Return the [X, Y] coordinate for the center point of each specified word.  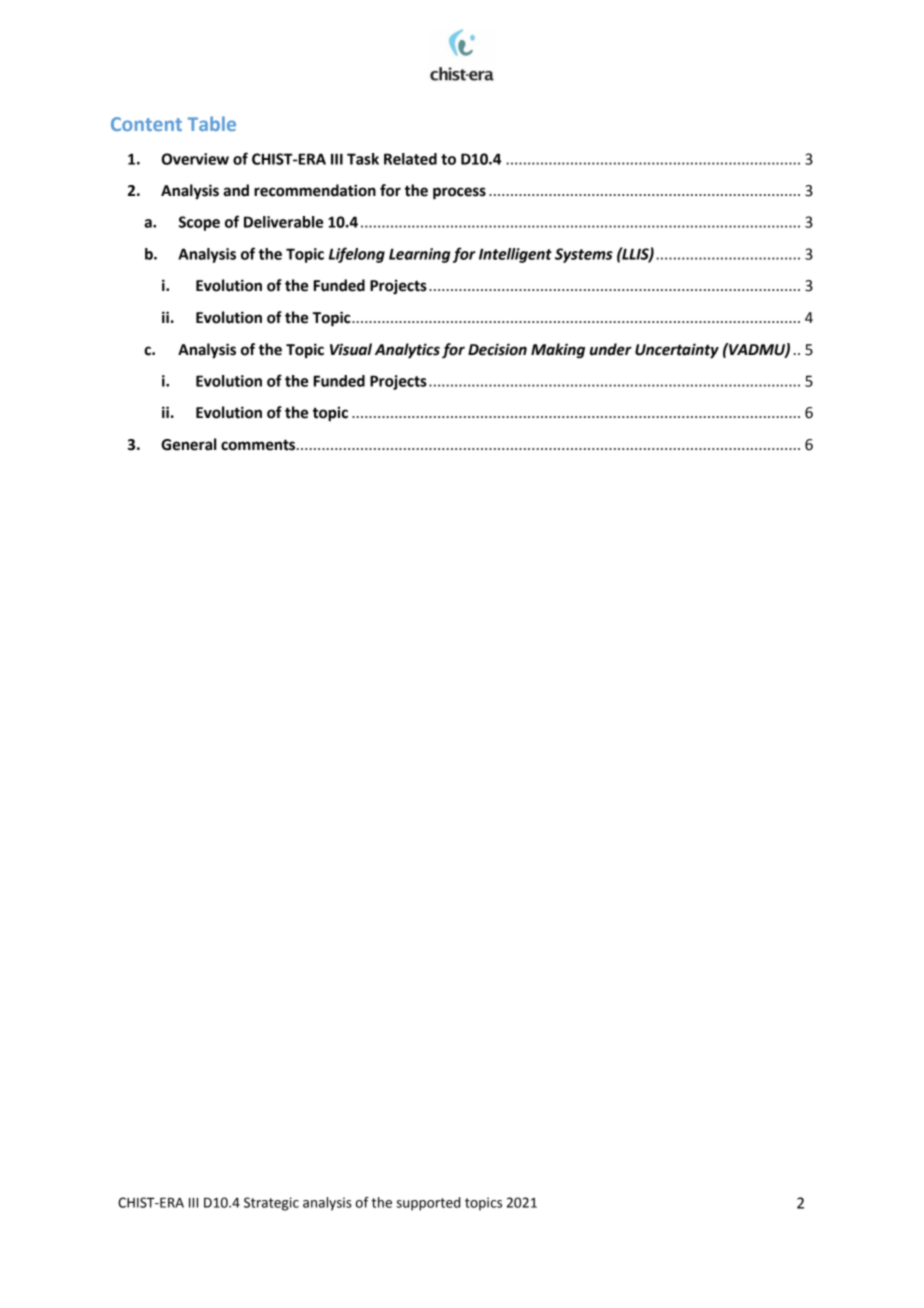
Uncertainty [677, 351]
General [188, 444]
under [611, 349]
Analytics [407, 351]
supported [428, 1204]
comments [259, 445]
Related [410, 159]
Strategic [271, 1204]
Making [558, 351]
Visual [351, 349]
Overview [195, 159]
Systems [584, 255]
